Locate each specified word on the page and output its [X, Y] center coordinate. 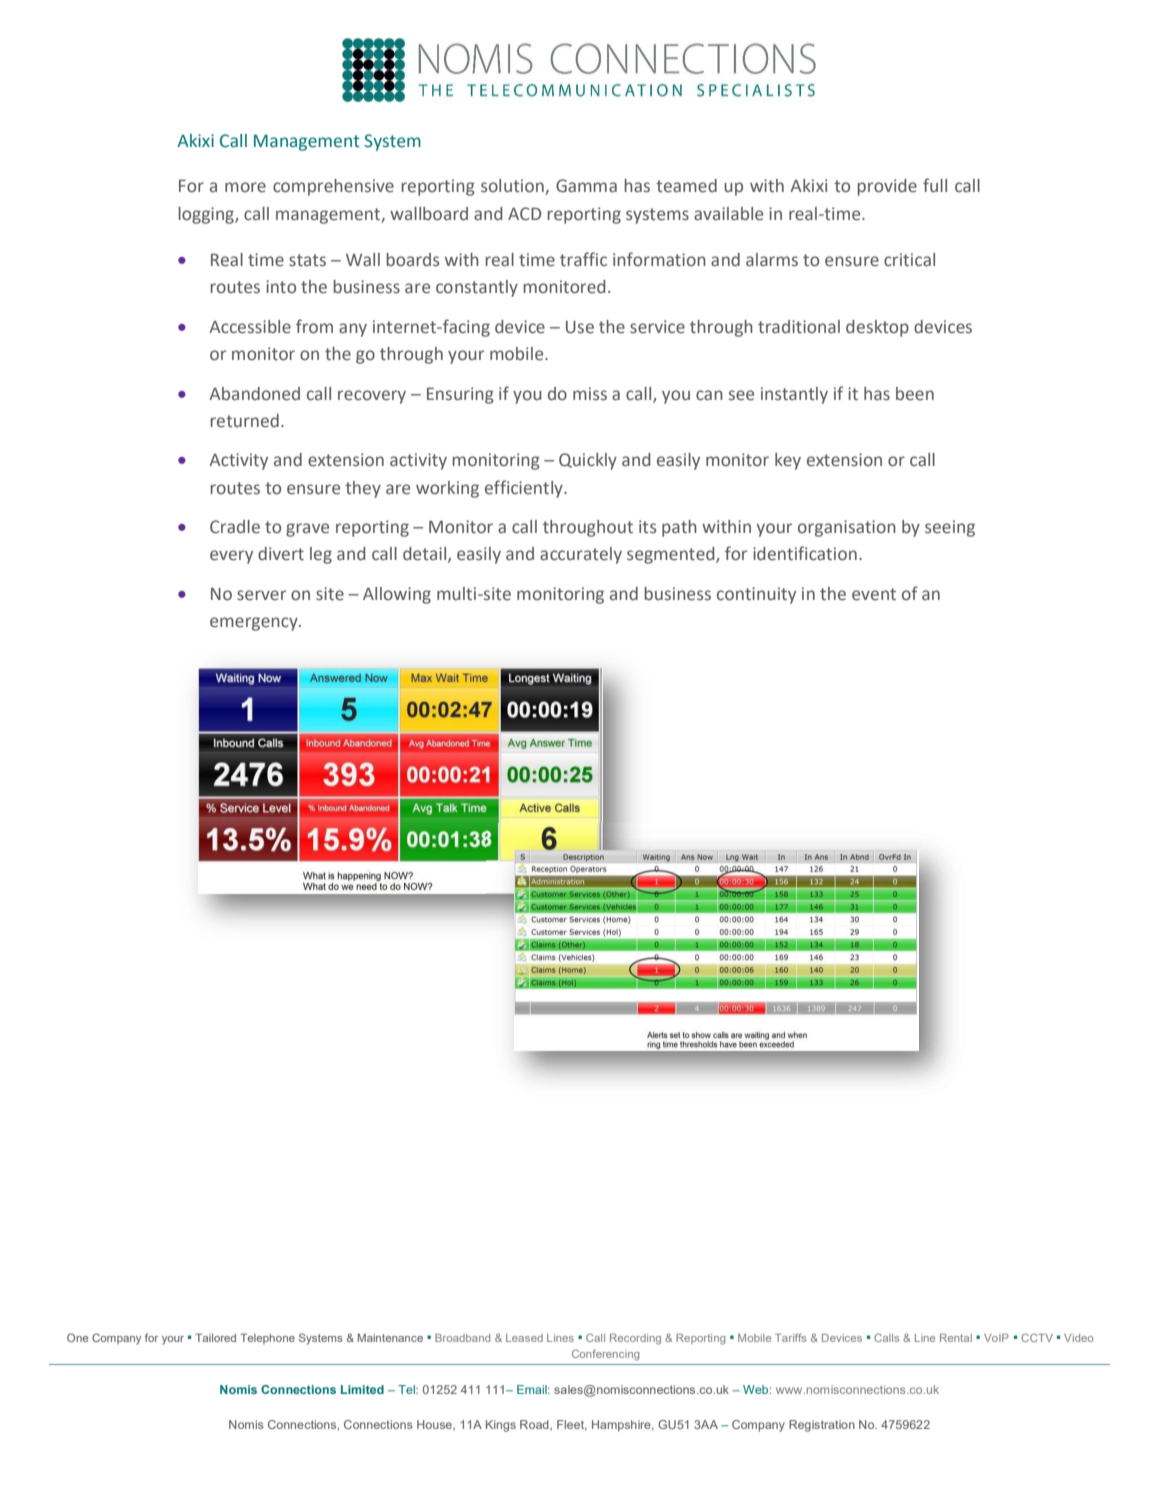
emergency [255, 624]
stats [307, 260]
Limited [362, 1389]
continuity [756, 595]
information [659, 259]
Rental [956, 1338]
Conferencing [605, 1355]
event [874, 594]
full [935, 185]
